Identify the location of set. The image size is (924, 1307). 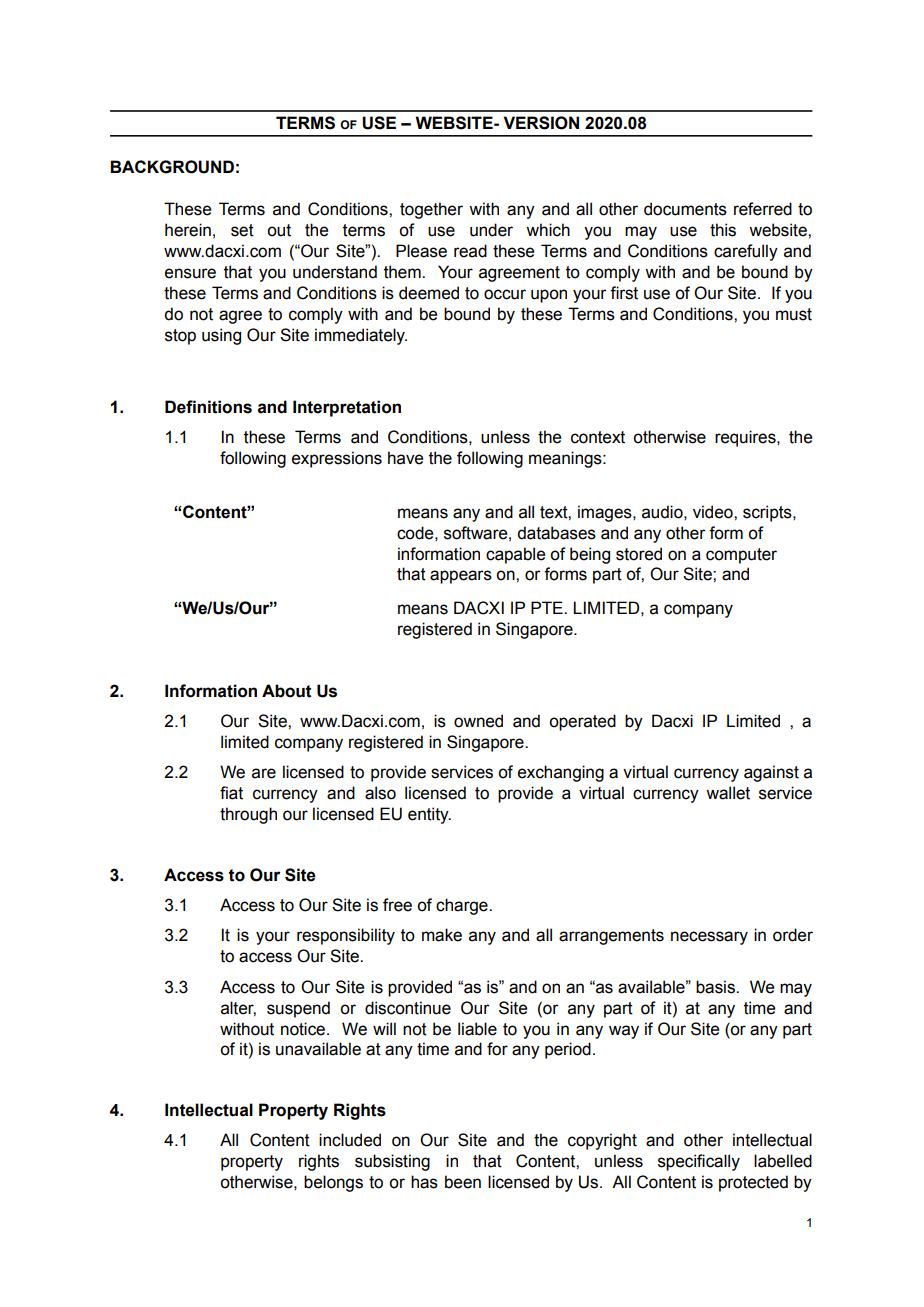
(242, 230).
